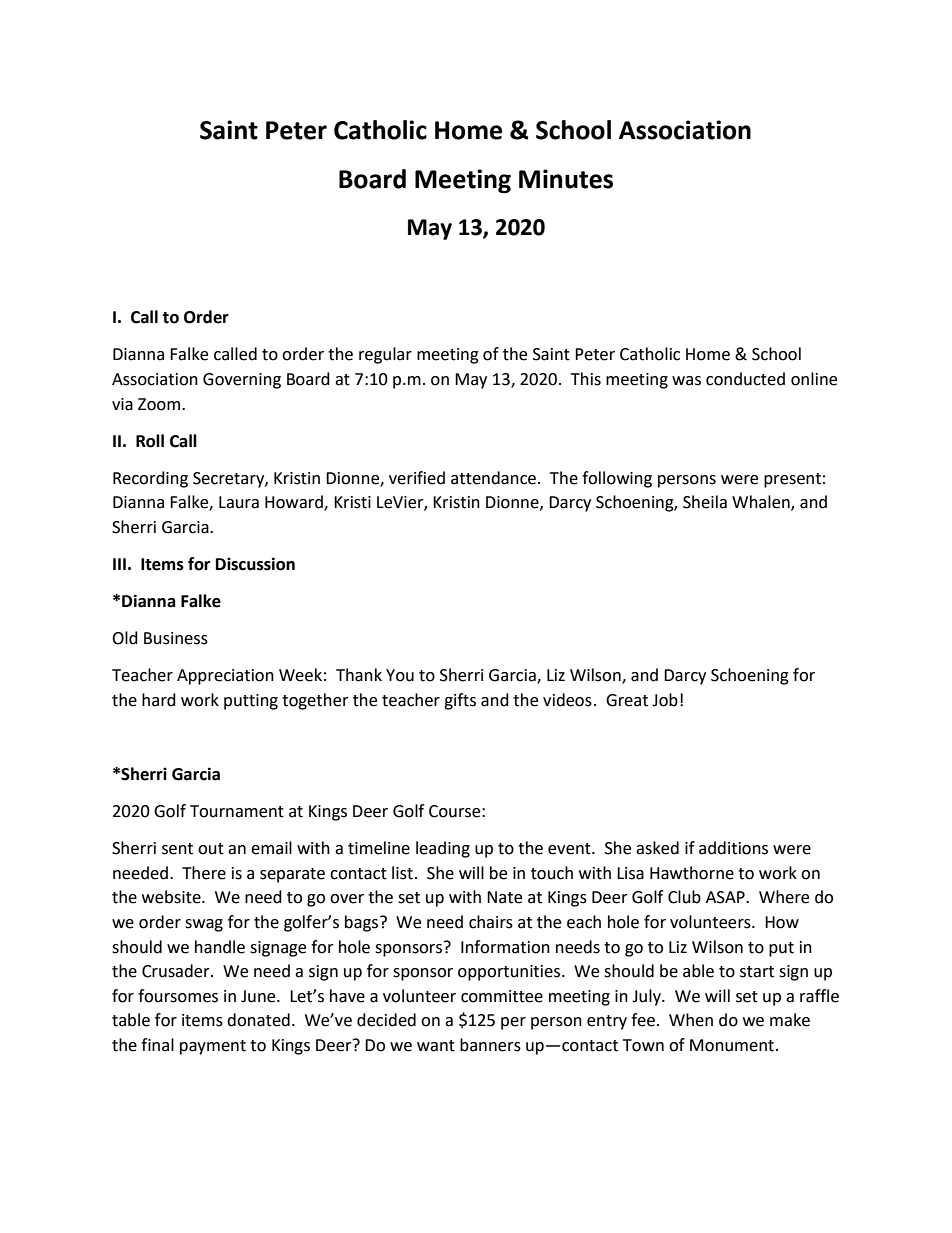 Image resolution: width=952 pixels, height=1233 pixels. I want to click on regular, so click(385, 355).
